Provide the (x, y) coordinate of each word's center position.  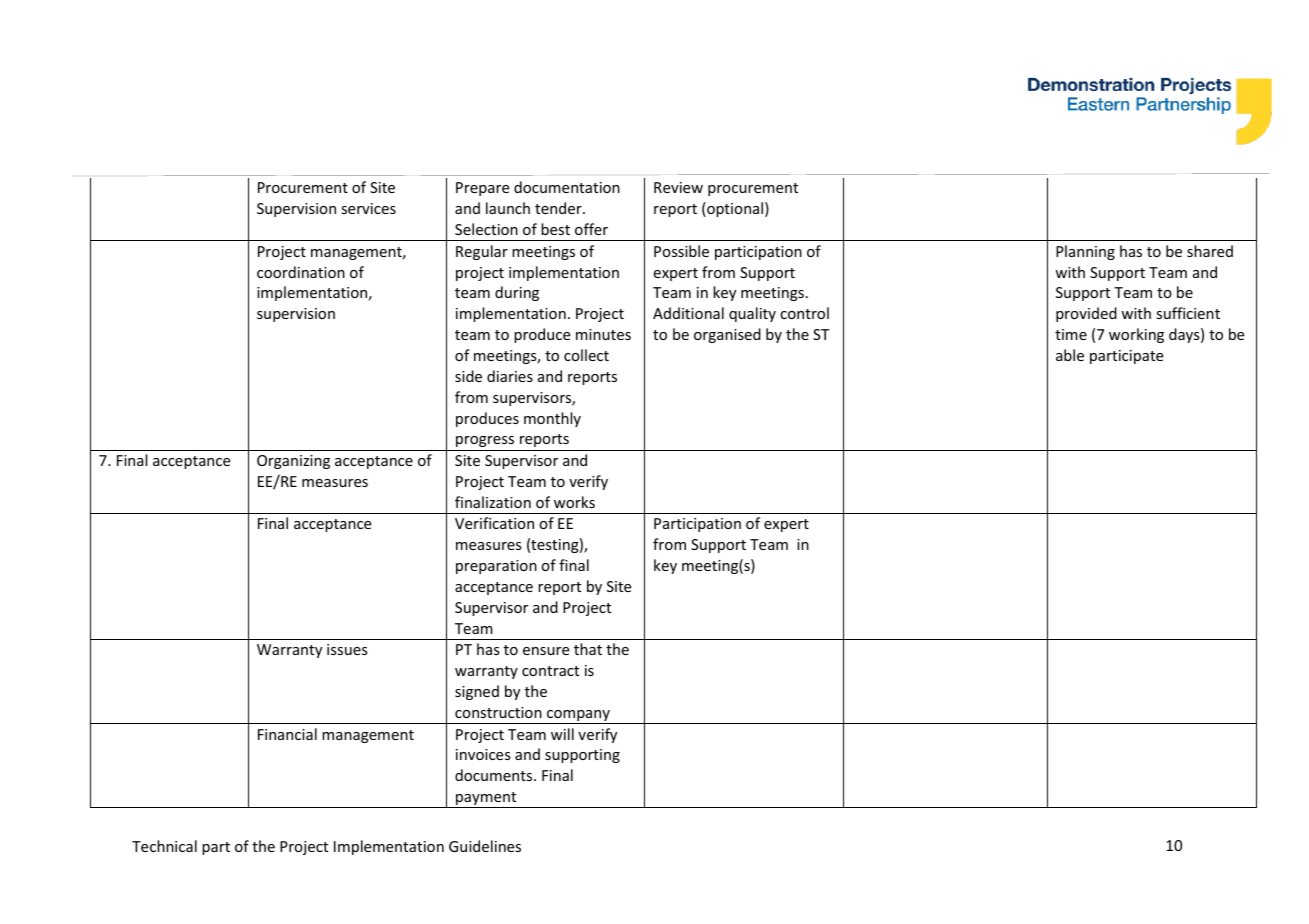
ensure (546, 651)
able (1070, 355)
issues (347, 649)
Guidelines (485, 846)
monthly (552, 419)
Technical (164, 846)
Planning (1085, 252)
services (368, 208)
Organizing (293, 462)
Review (678, 187)
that (588, 649)
